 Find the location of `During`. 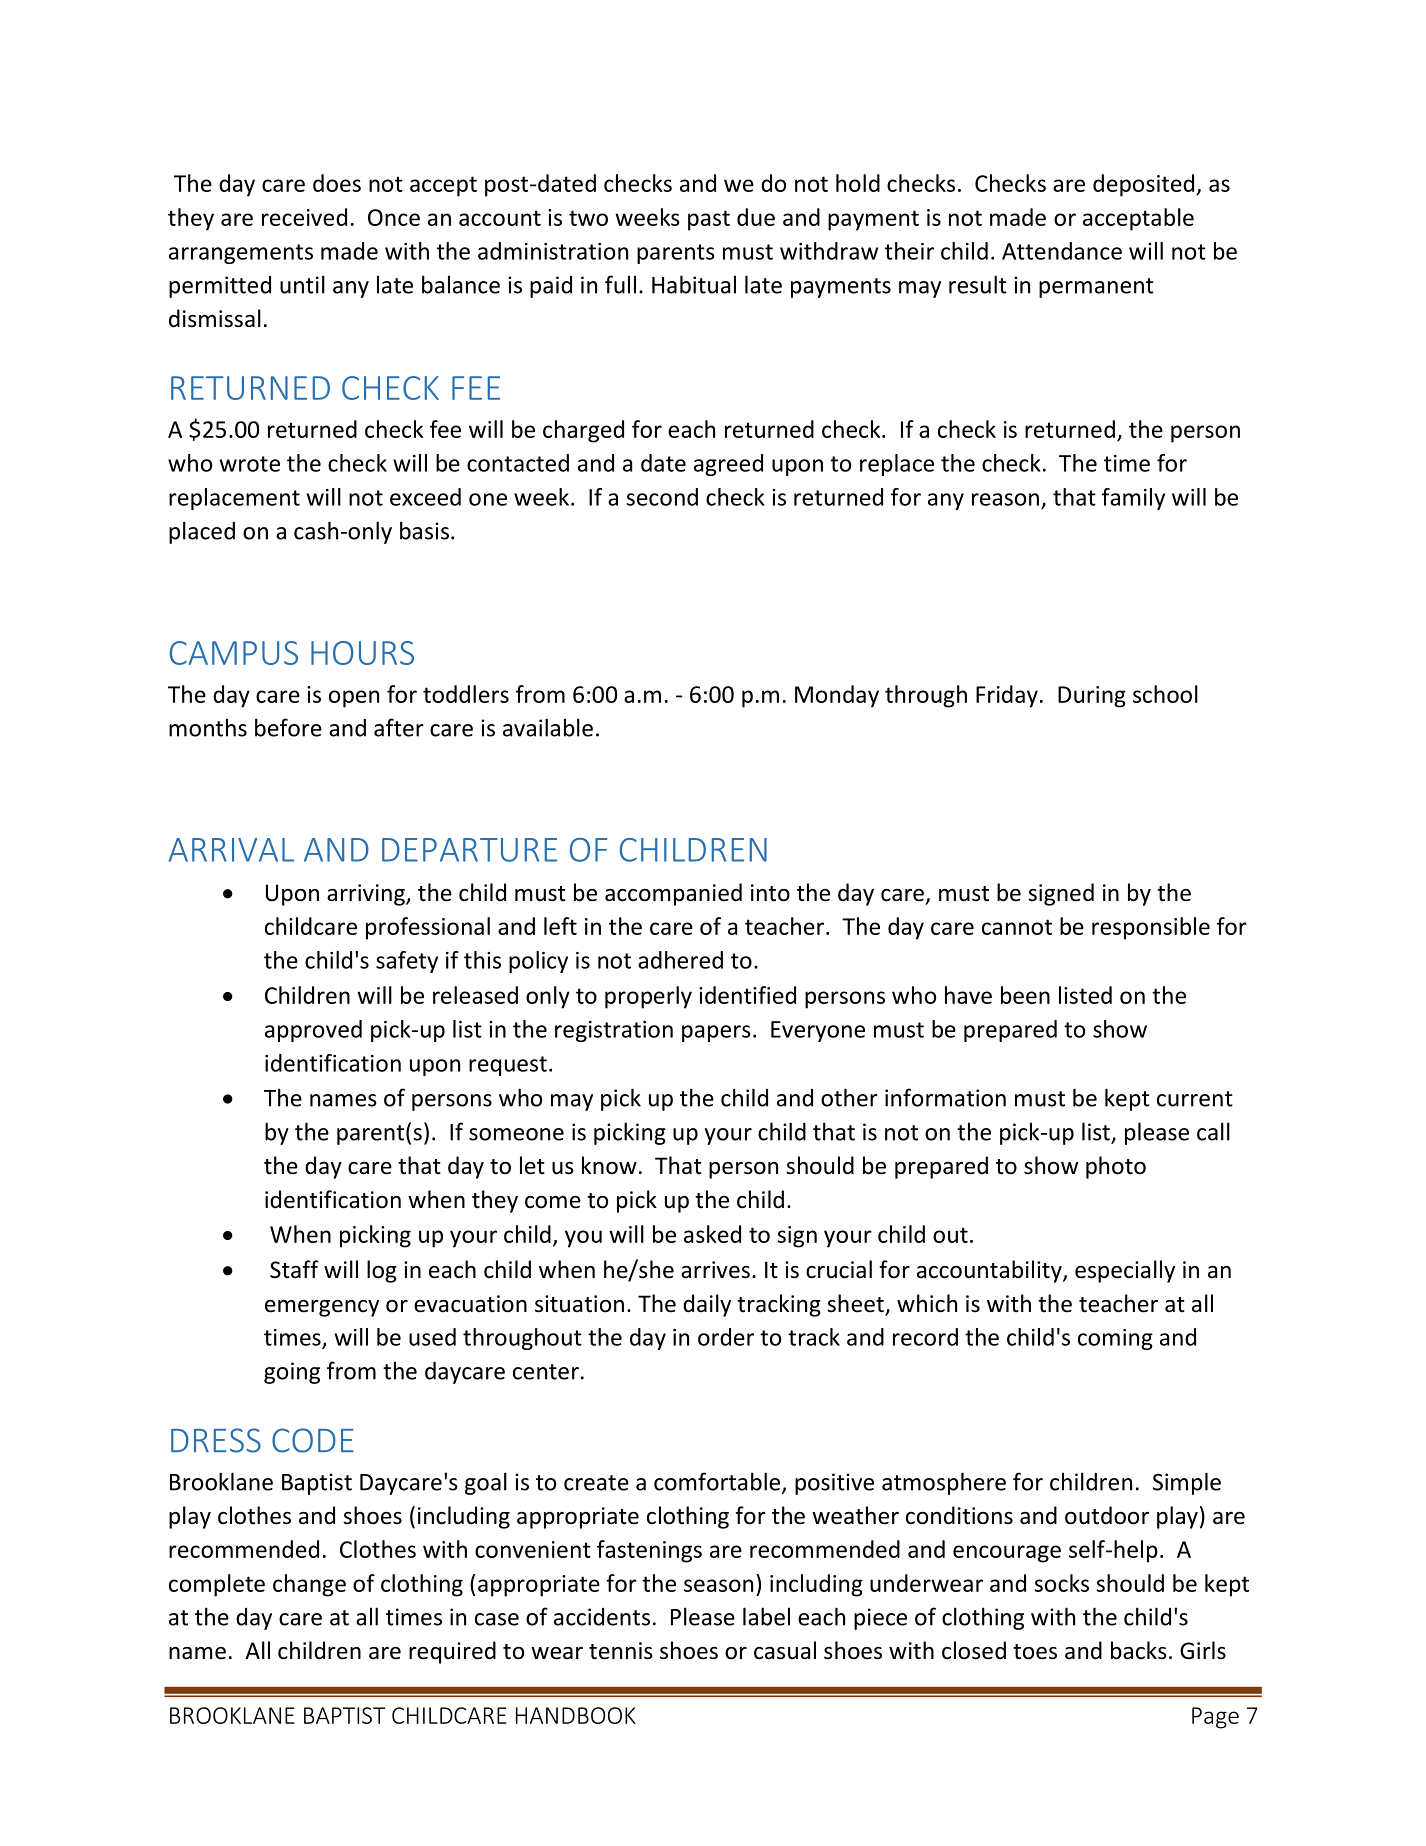

During is located at coordinates (1092, 697).
